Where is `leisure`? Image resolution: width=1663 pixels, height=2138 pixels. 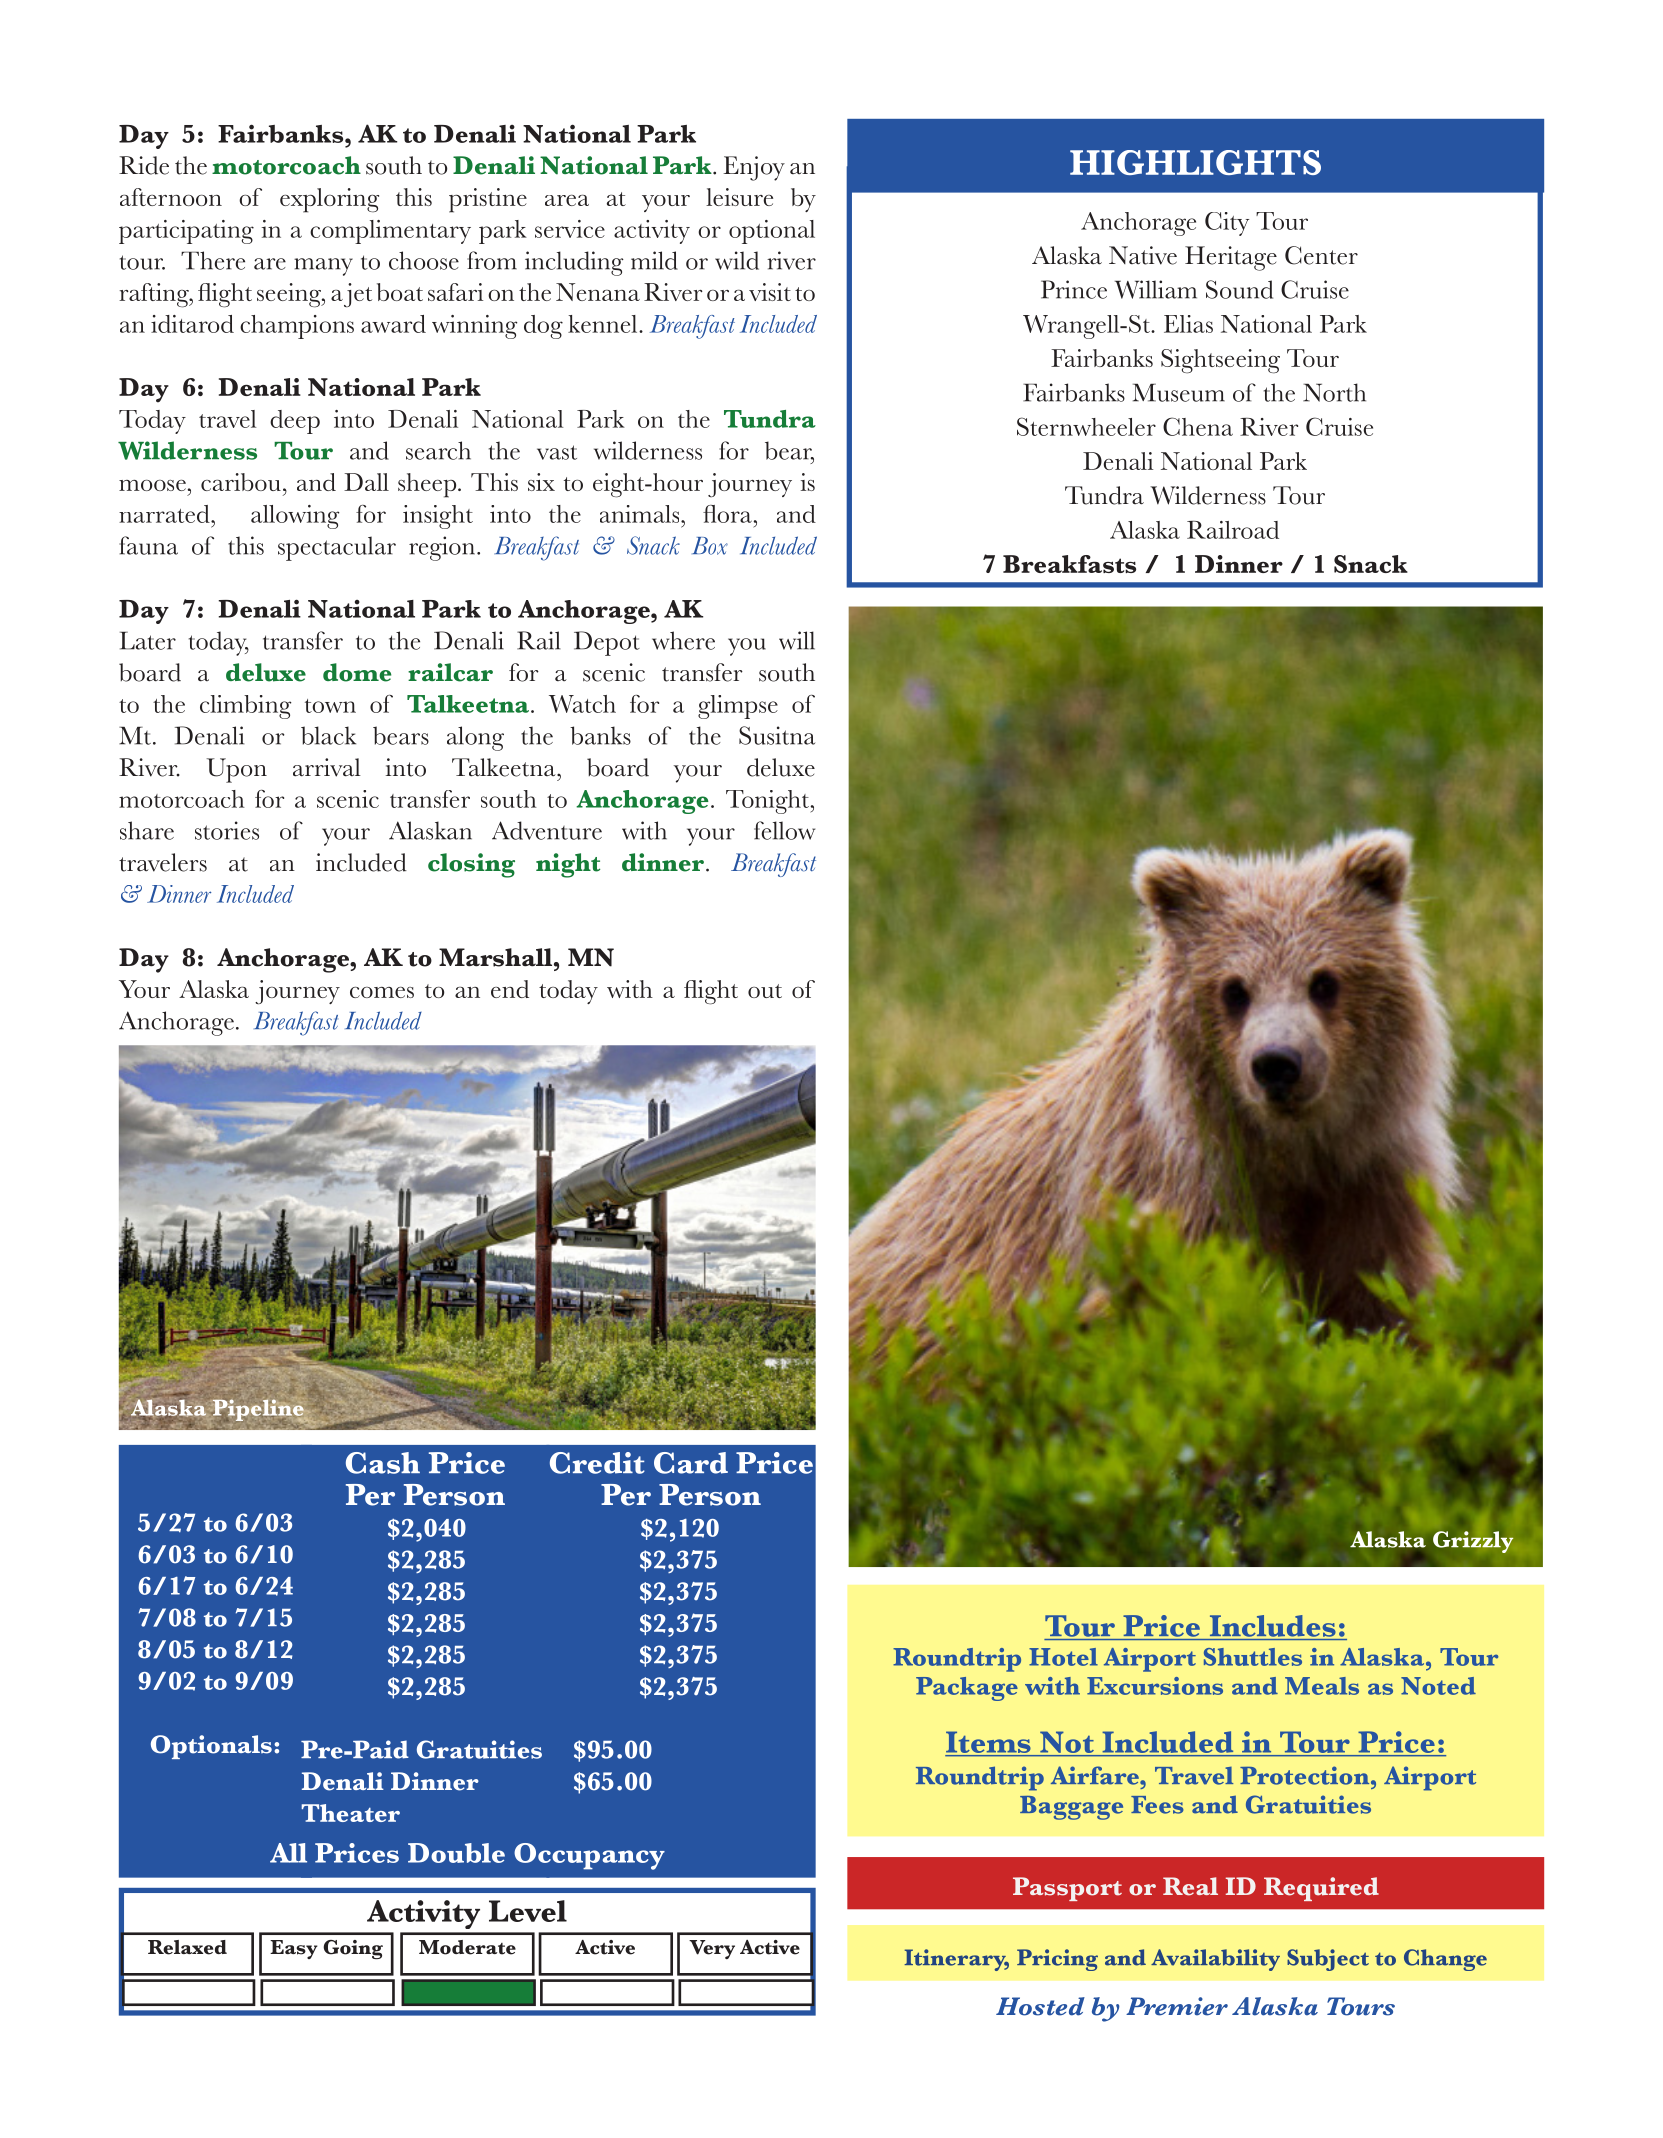
leisure is located at coordinates (739, 197).
